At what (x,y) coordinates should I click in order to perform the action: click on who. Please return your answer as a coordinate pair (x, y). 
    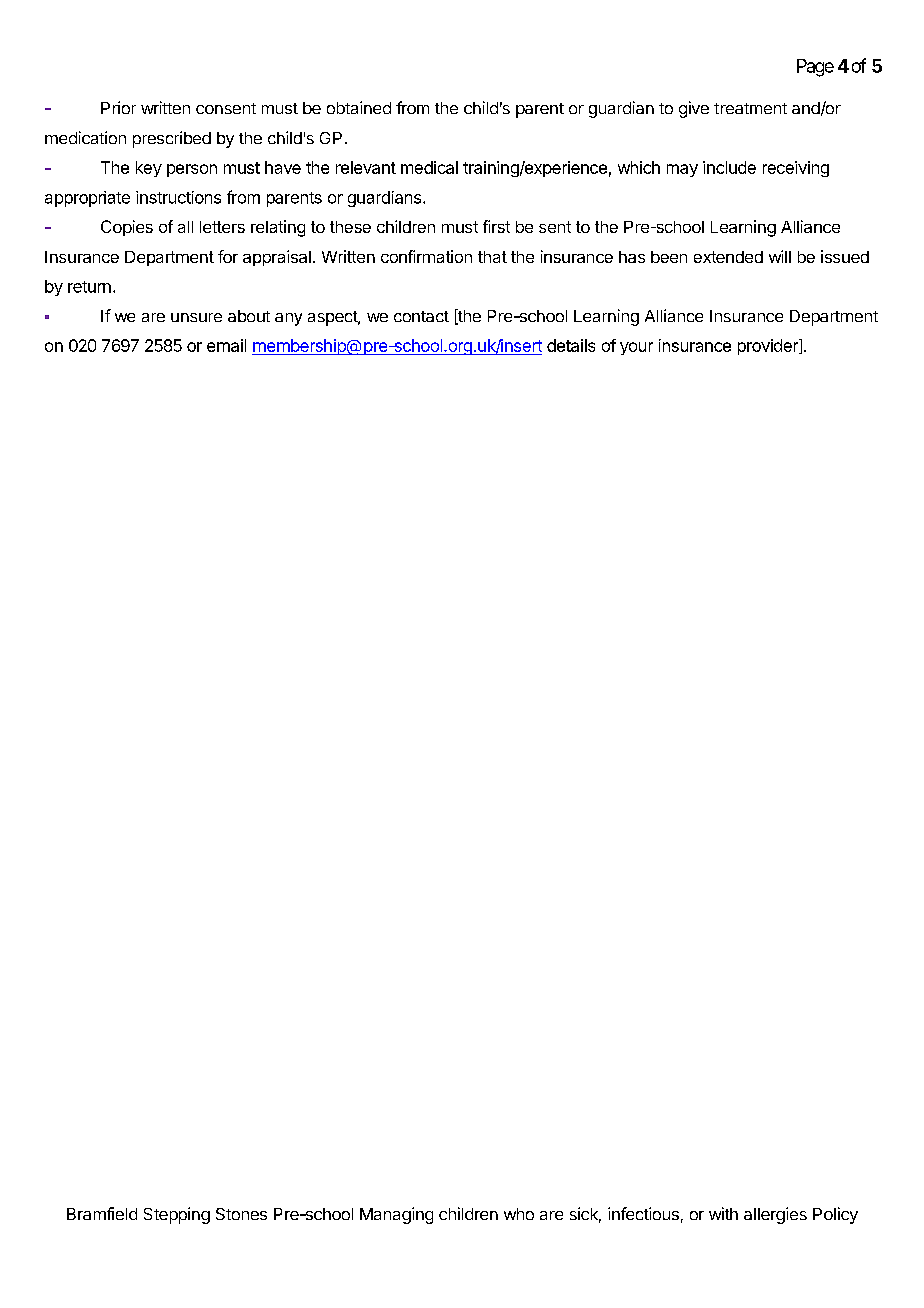
    Looking at the image, I should click on (519, 1214).
